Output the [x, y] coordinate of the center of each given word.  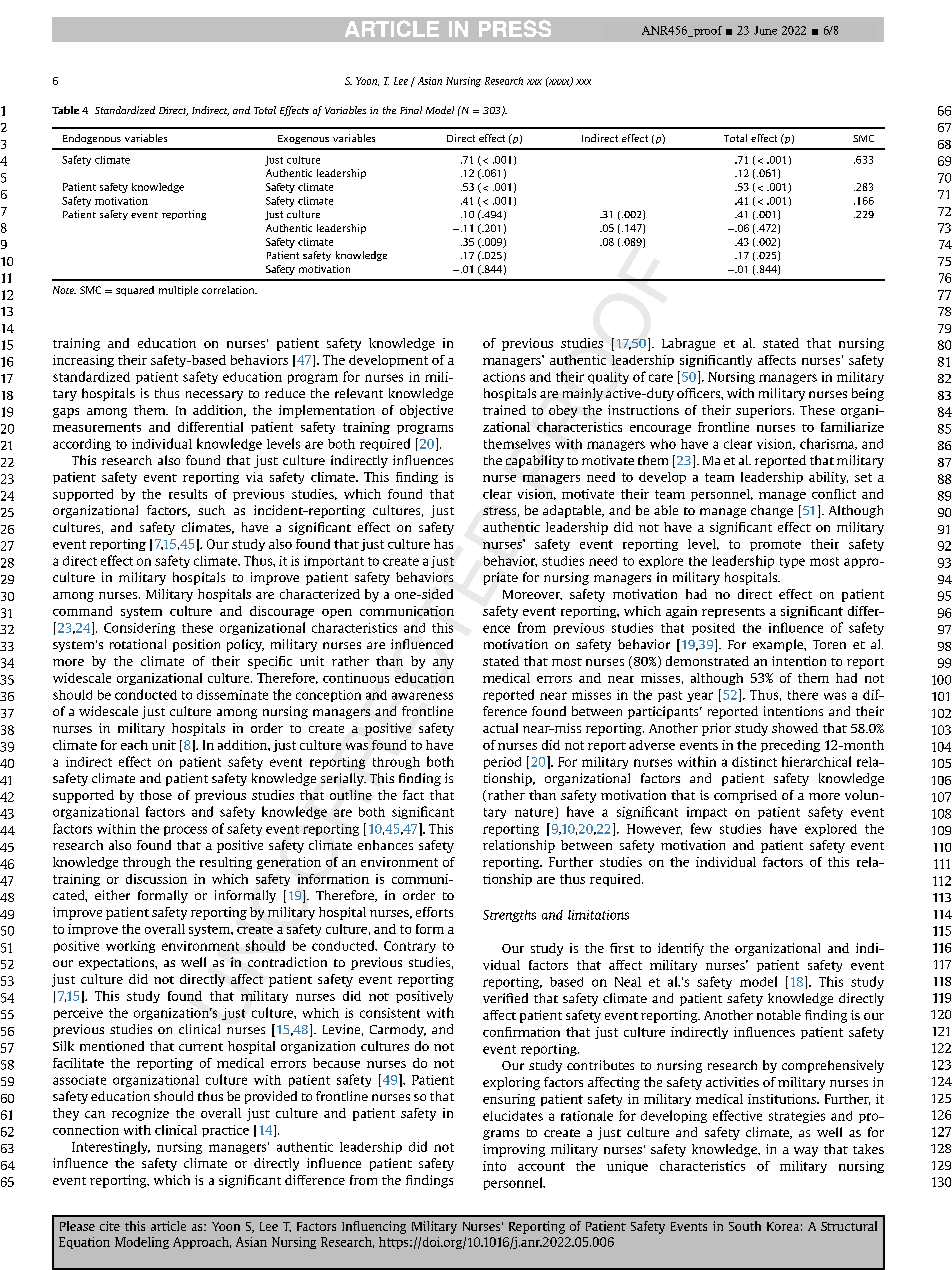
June [765, 30]
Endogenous [92, 139]
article [168, 1226]
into [494, 1166]
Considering [139, 629]
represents [733, 613]
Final [411, 110]
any [443, 664]
